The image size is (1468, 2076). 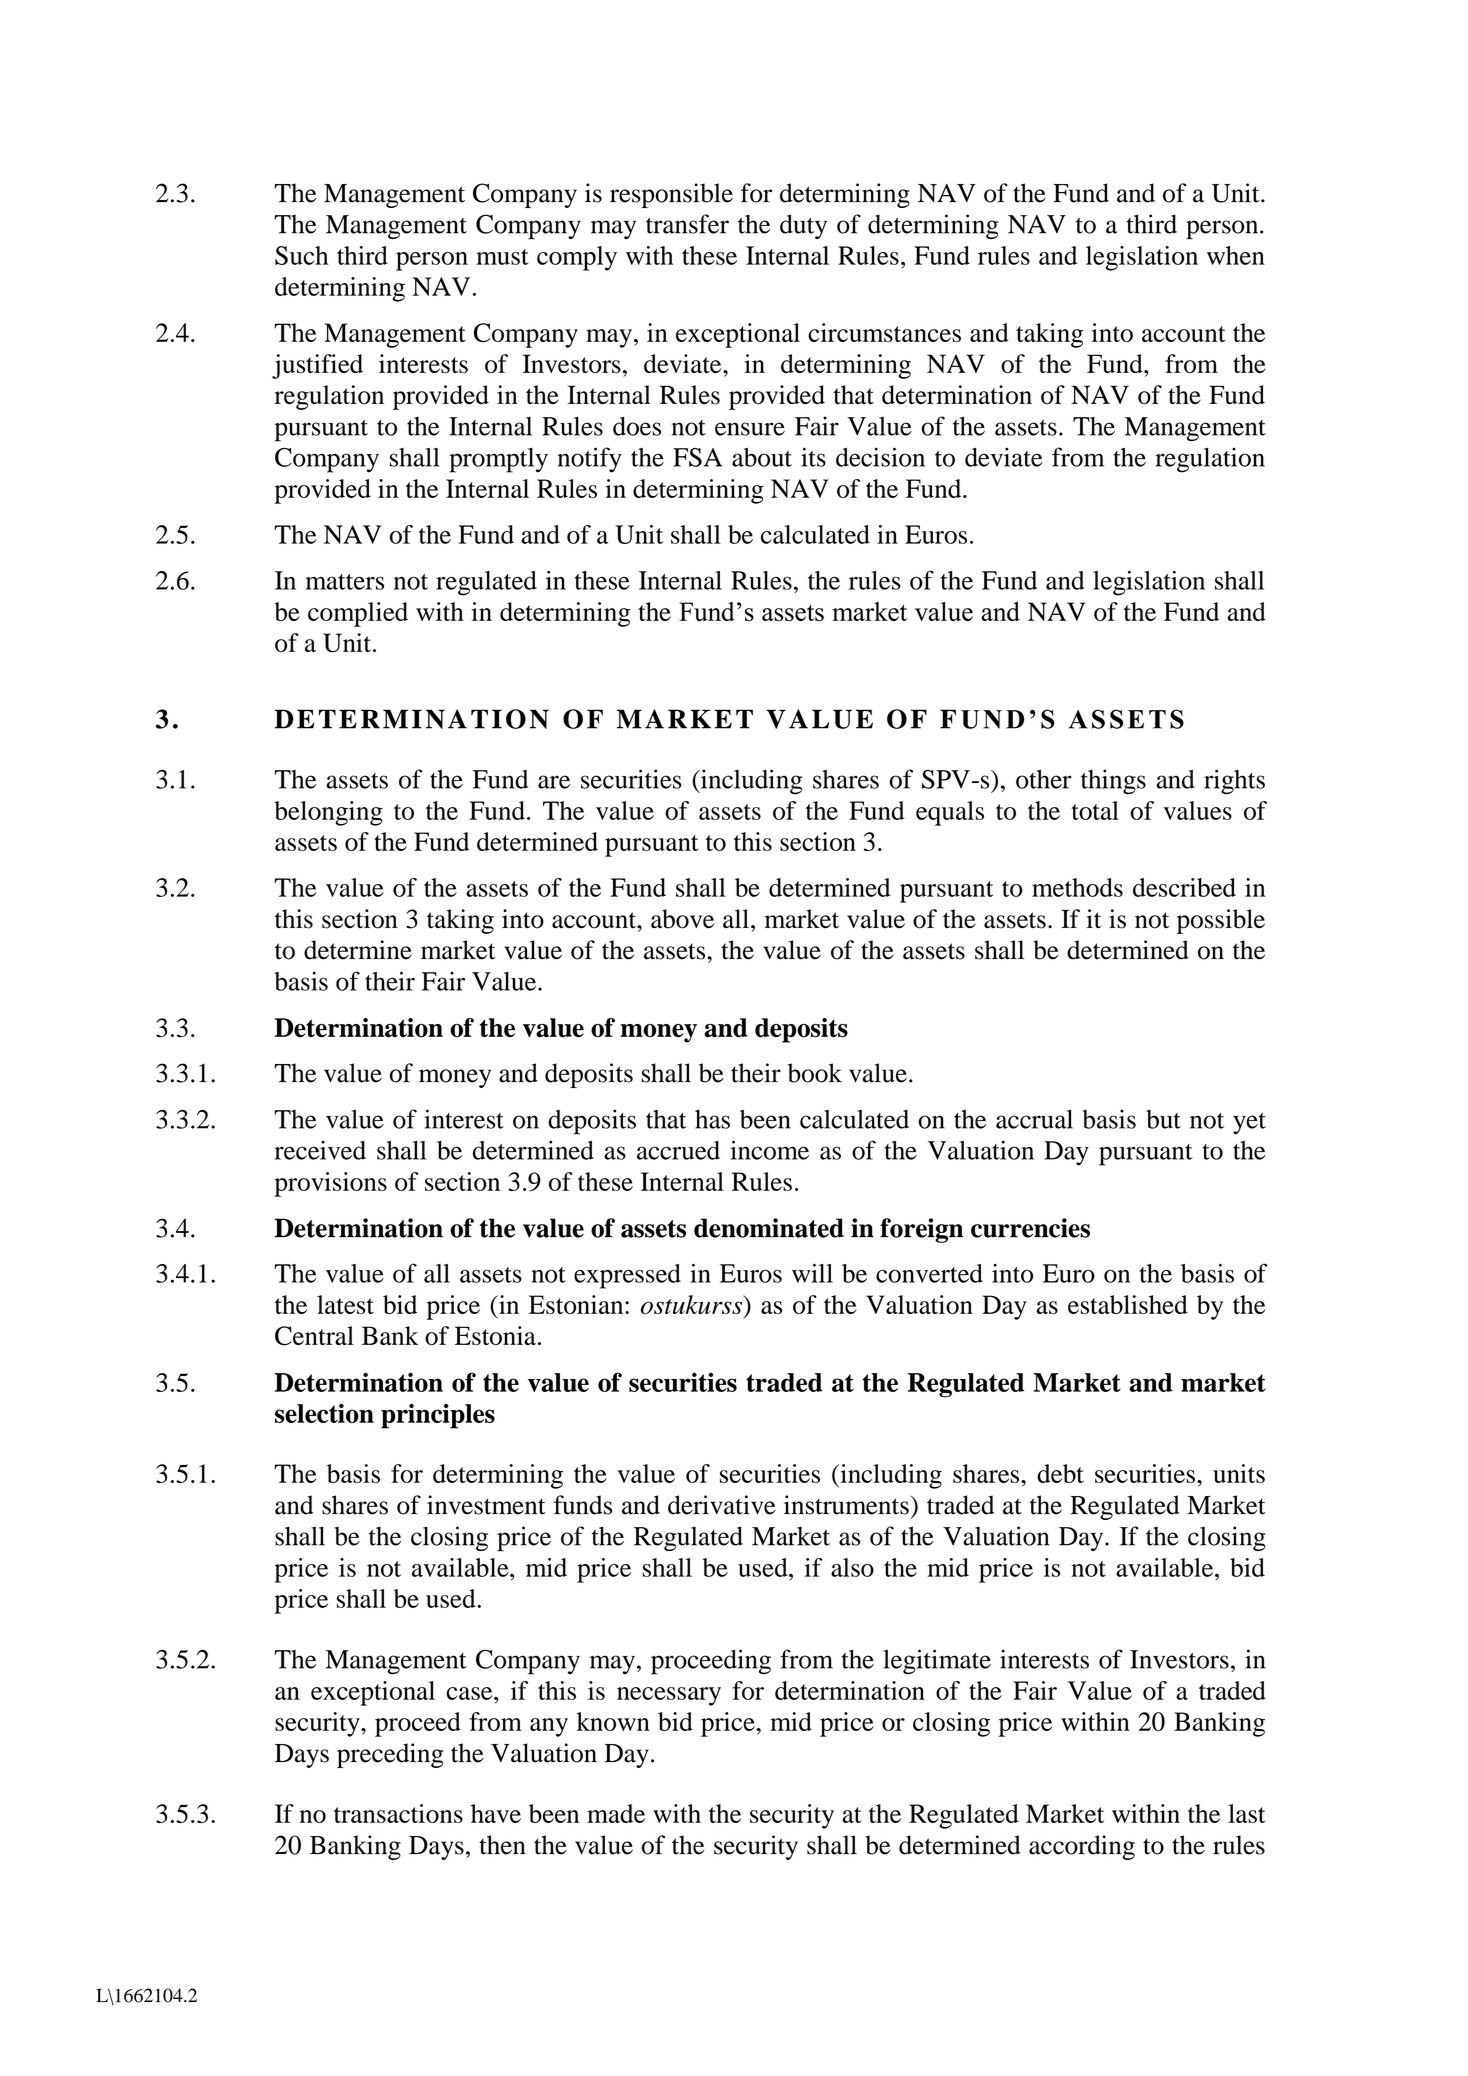 What do you see at coordinates (1236, 255) in the page?
I see `when` at bounding box center [1236, 255].
